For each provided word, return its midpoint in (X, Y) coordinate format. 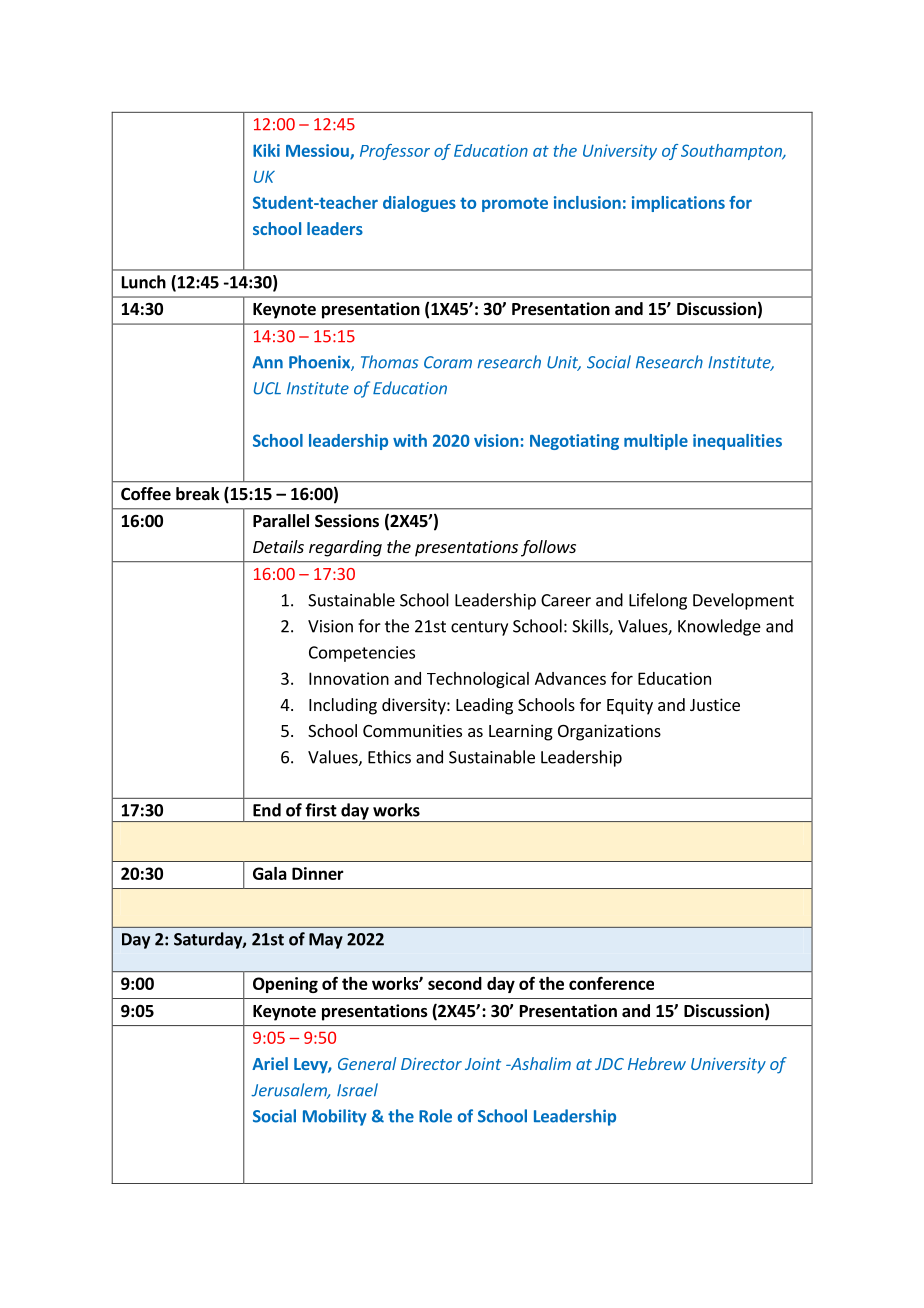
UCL (267, 388)
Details (278, 546)
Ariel (270, 1063)
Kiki (266, 150)
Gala (270, 873)
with (410, 440)
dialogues (419, 204)
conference (611, 983)
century (479, 628)
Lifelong (658, 601)
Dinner (318, 873)
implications (678, 204)
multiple (656, 442)
